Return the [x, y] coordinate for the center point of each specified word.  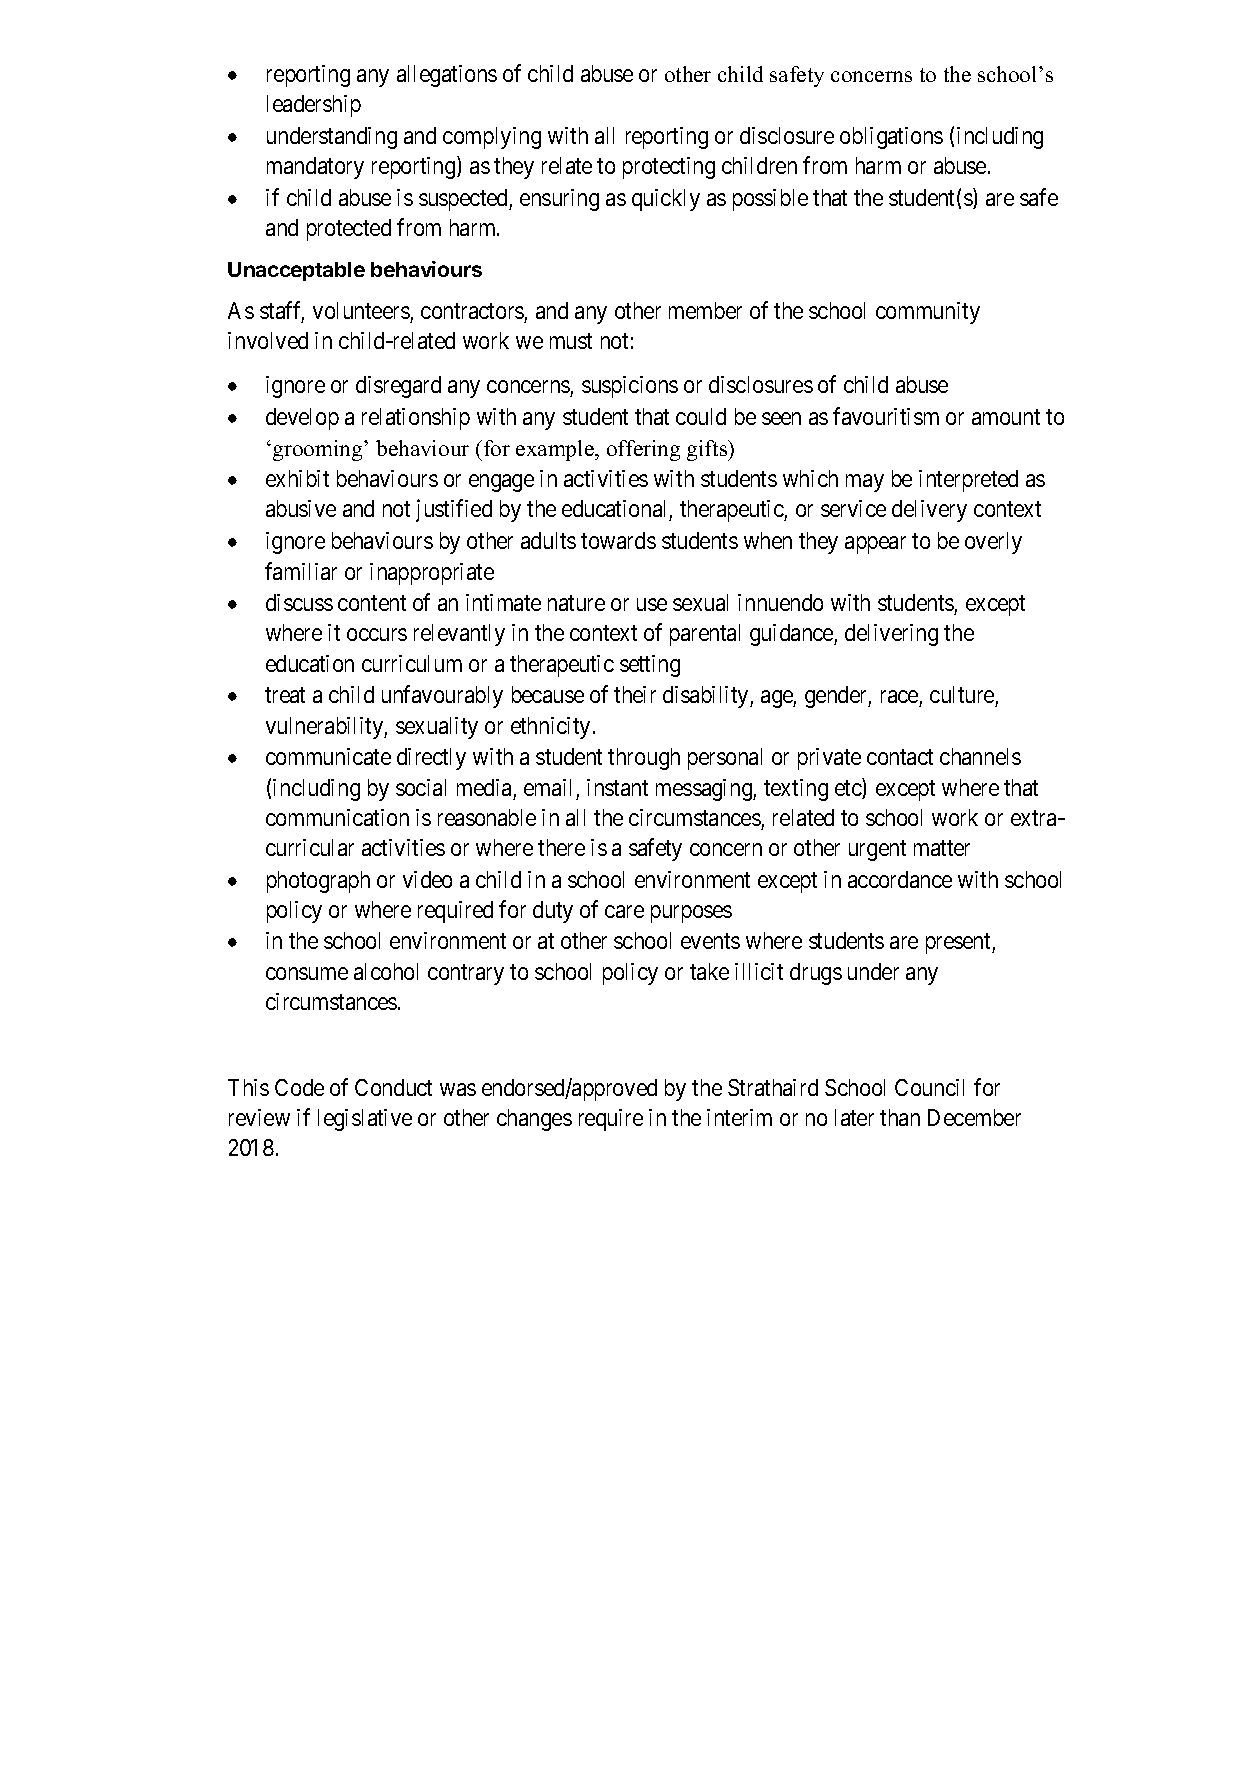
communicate [328, 756]
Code [299, 1087]
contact [900, 757]
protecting [669, 168]
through [644, 759]
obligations [891, 138]
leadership [314, 106]
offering [643, 450]
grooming [319, 450]
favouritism [886, 416]
